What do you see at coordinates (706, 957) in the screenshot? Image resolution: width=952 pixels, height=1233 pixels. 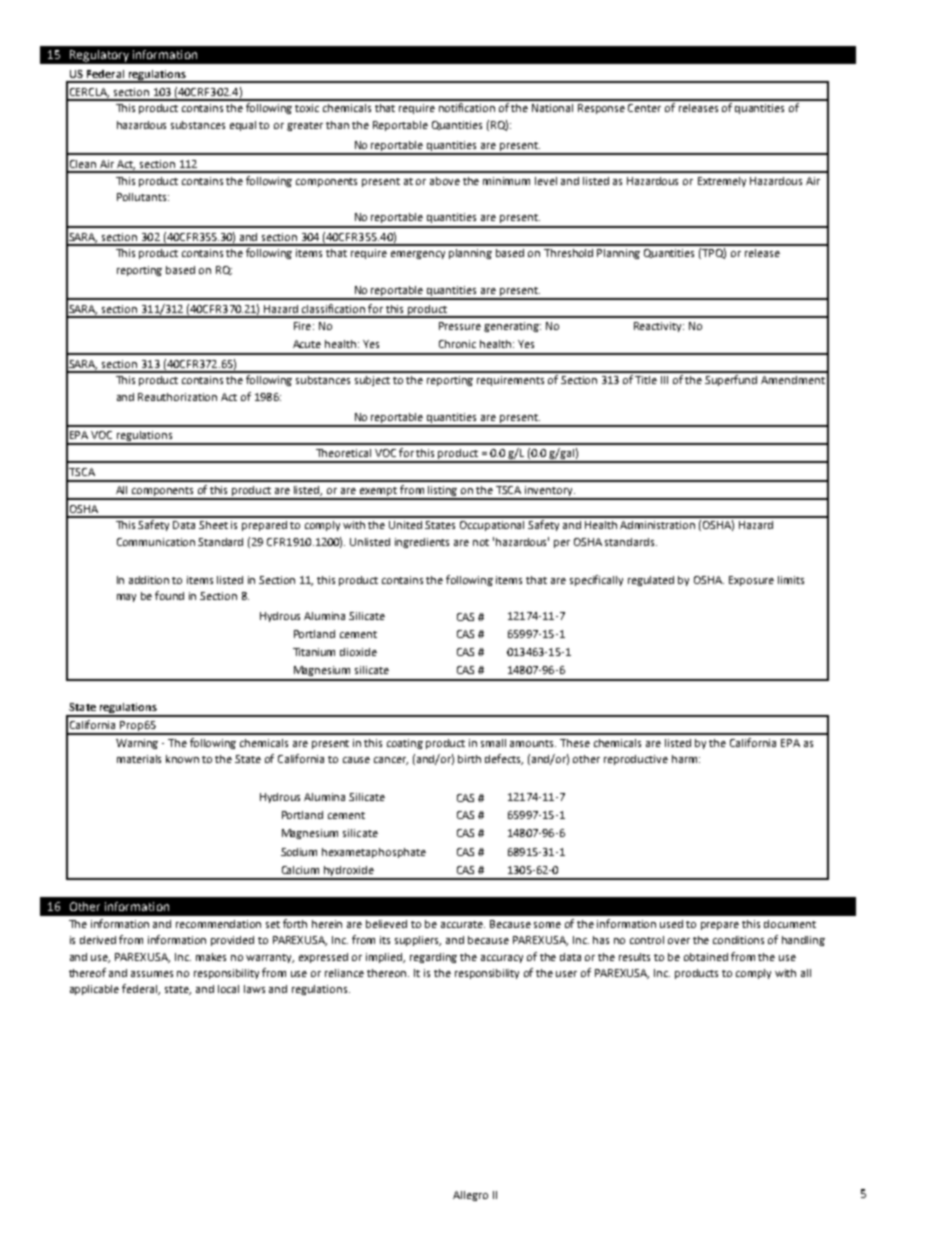 I see `obtained` at bounding box center [706, 957].
